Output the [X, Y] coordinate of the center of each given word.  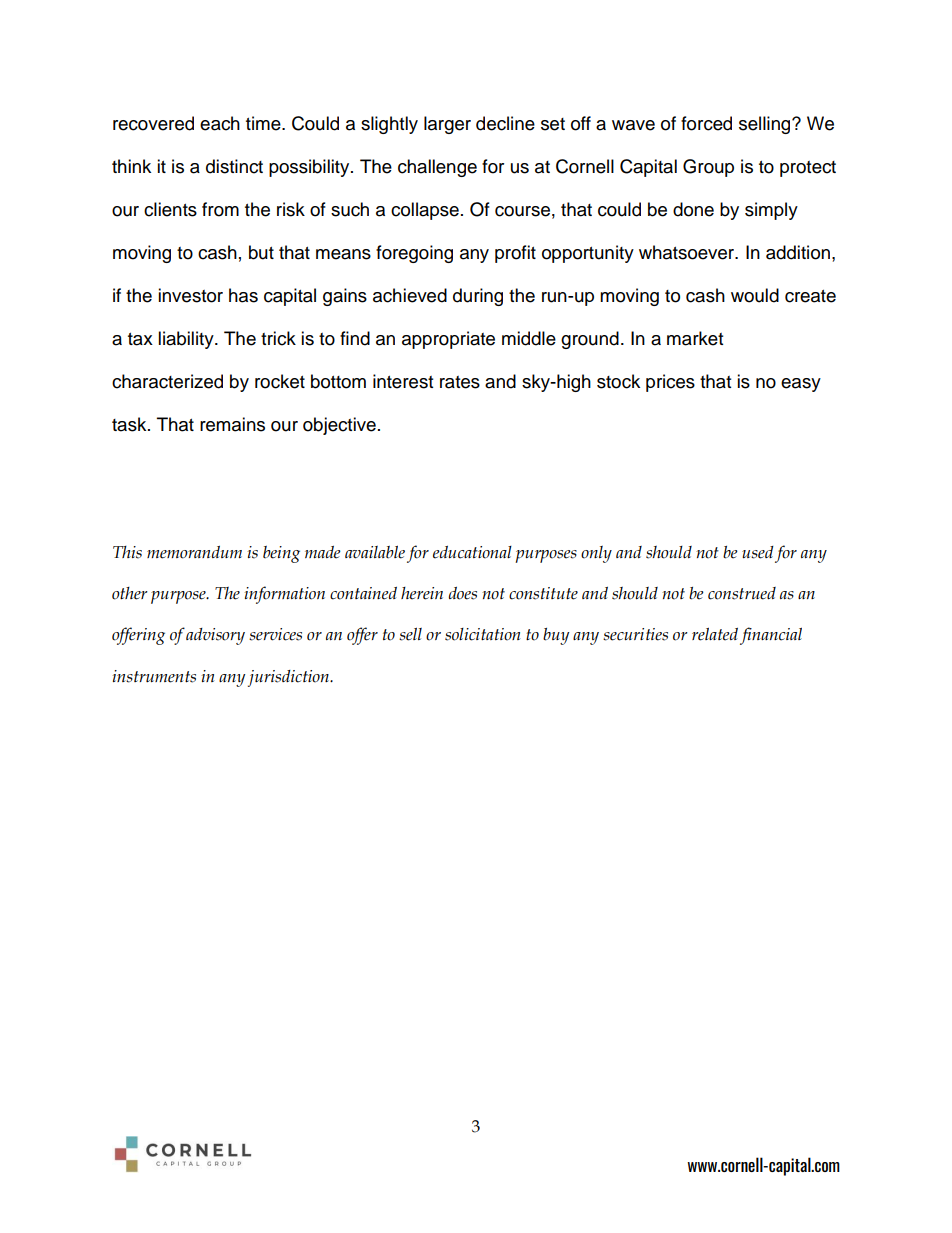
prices [670, 383]
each [220, 123]
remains [232, 424]
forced [706, 123]
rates [460, 382]
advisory [215, 636]
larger [447, 125]
